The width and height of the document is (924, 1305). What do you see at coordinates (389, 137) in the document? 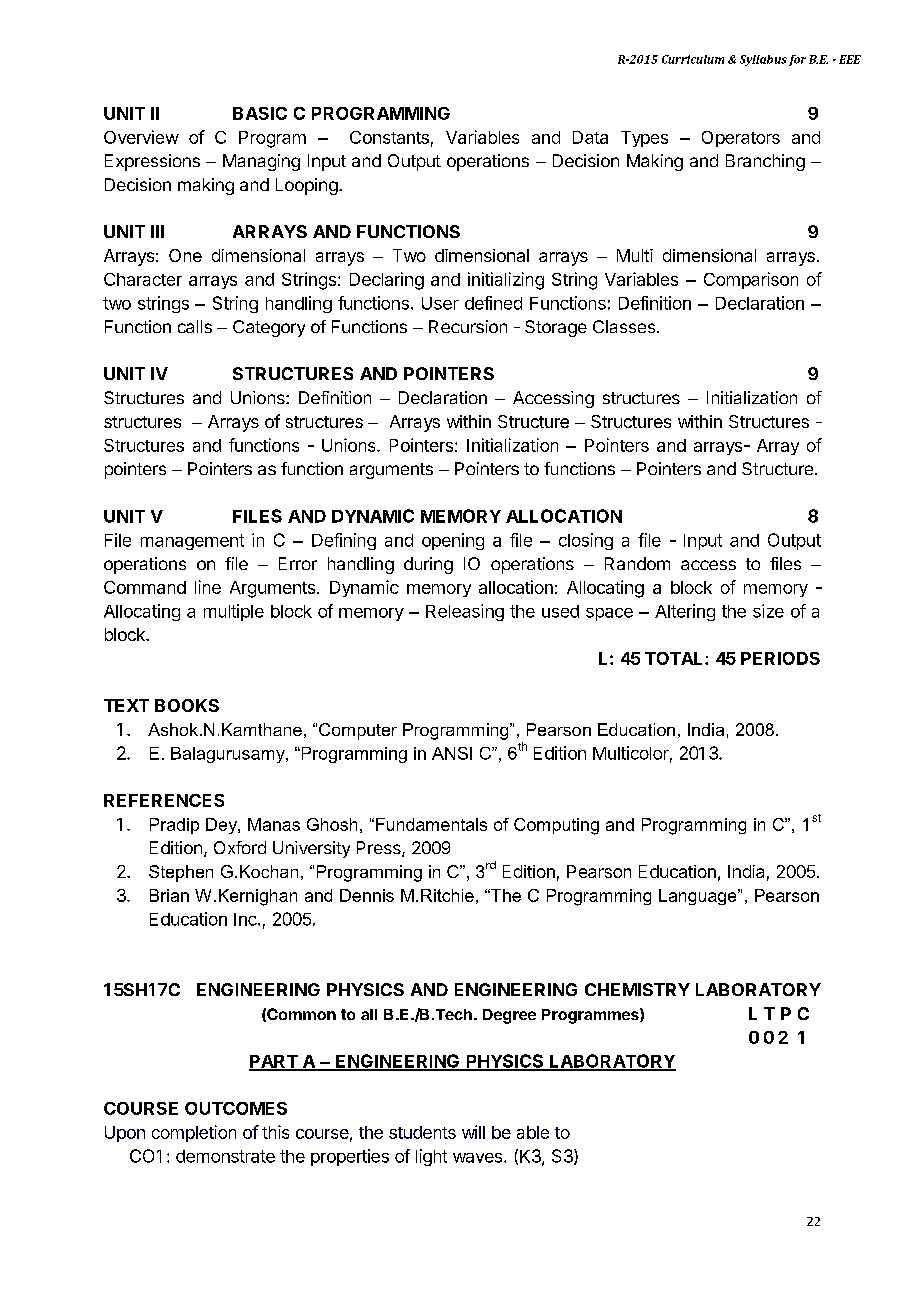
I see `Constants` at bounding box center [389, 137].
